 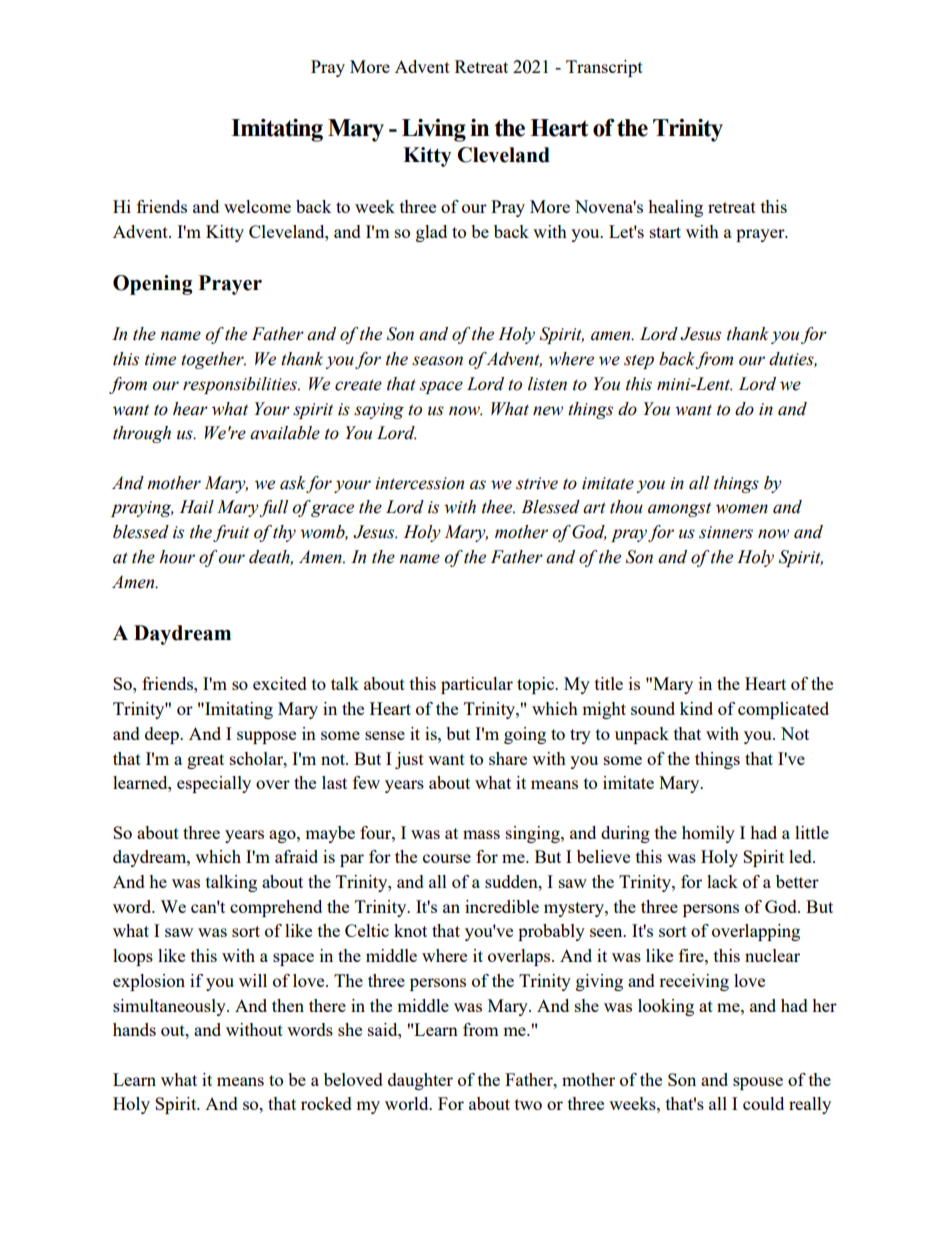 What do you see at coordinates (177, 557) in the screenshot?
I see `hour` at bounding box center [177, 557].
